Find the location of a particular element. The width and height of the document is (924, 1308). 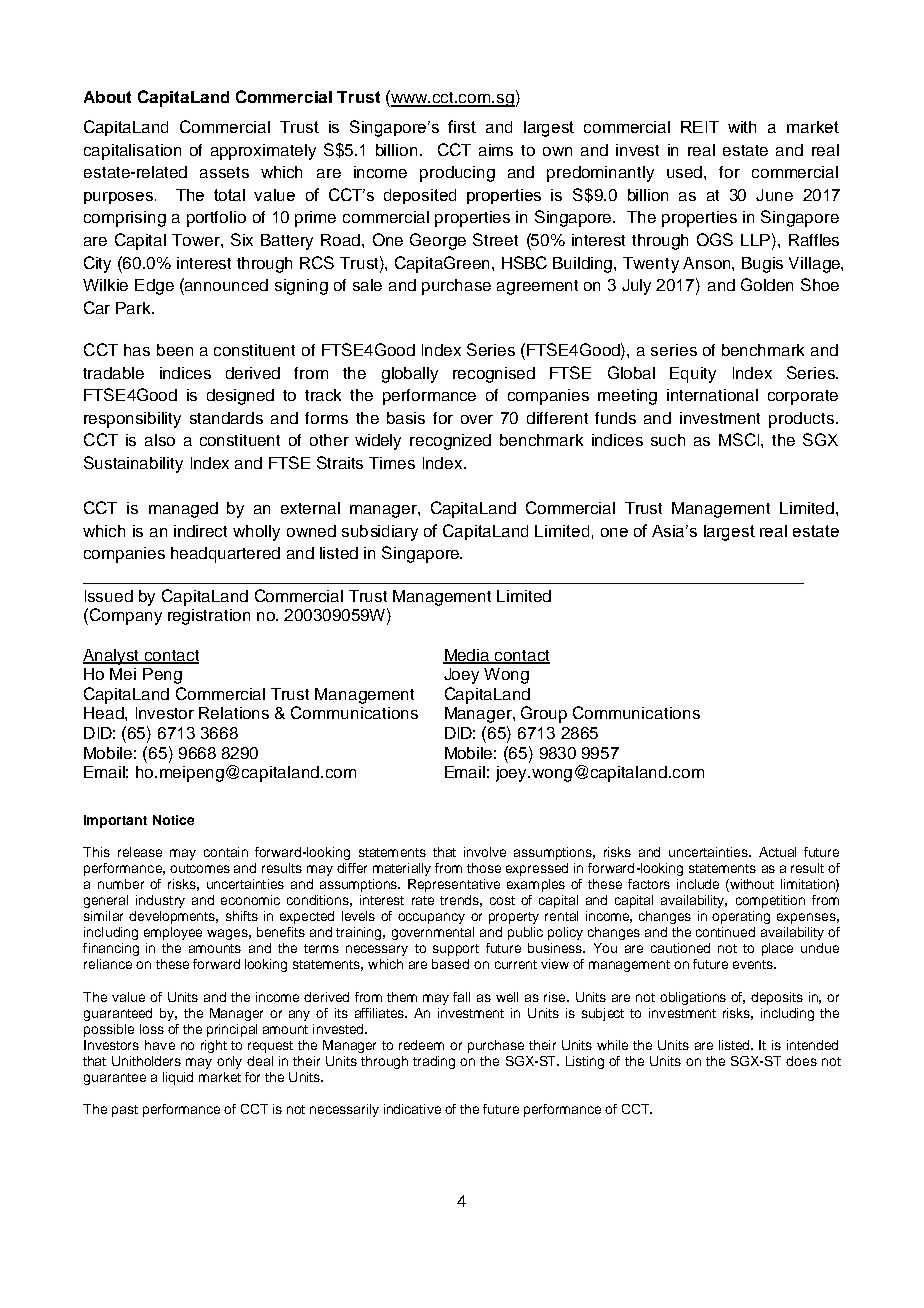

also is located at coordinates (160, 440).
